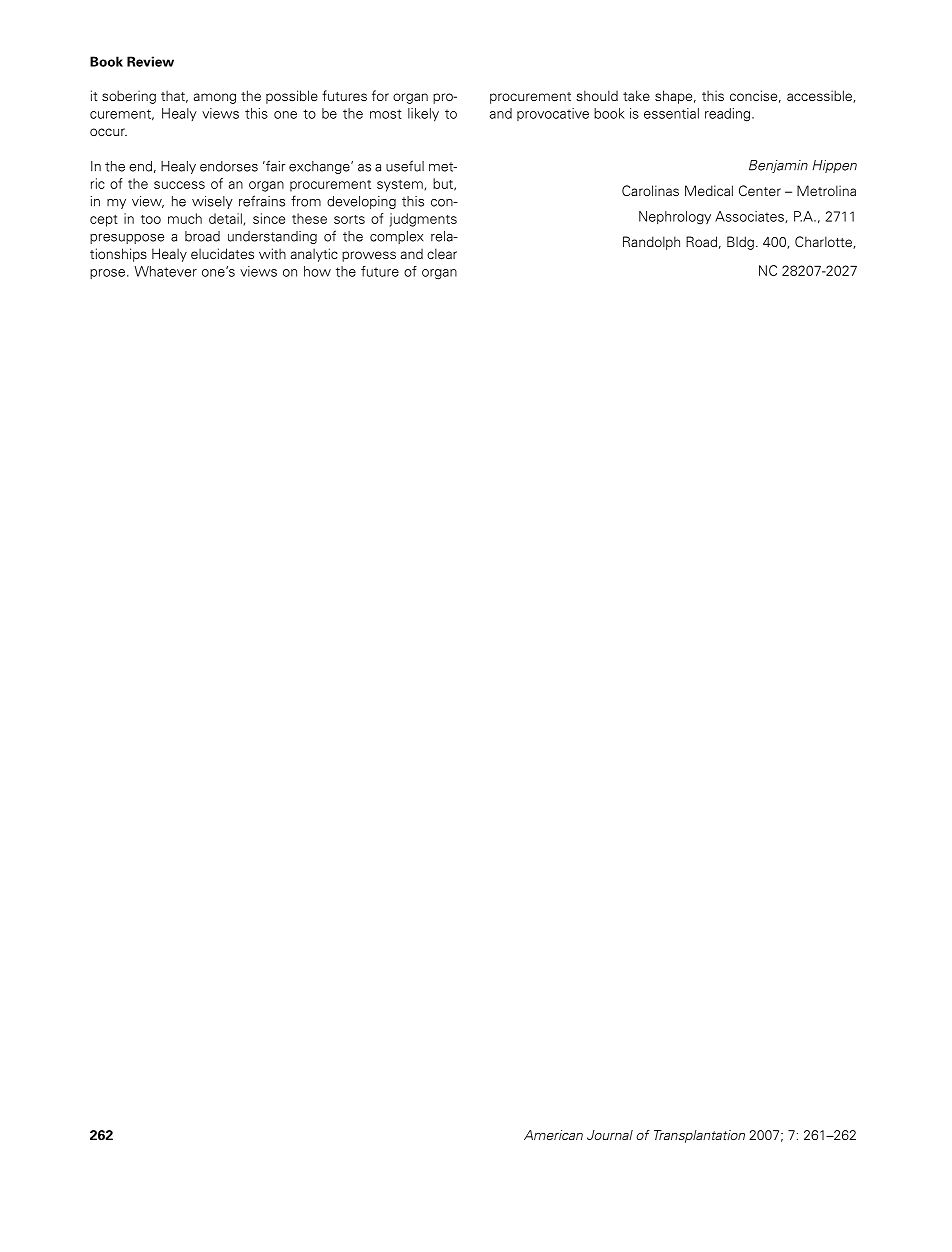 This page has width=952, height=1252. What do you see at coordinates (423, 115) in the page?
I see `likely` at bounding box center [423, 115].
